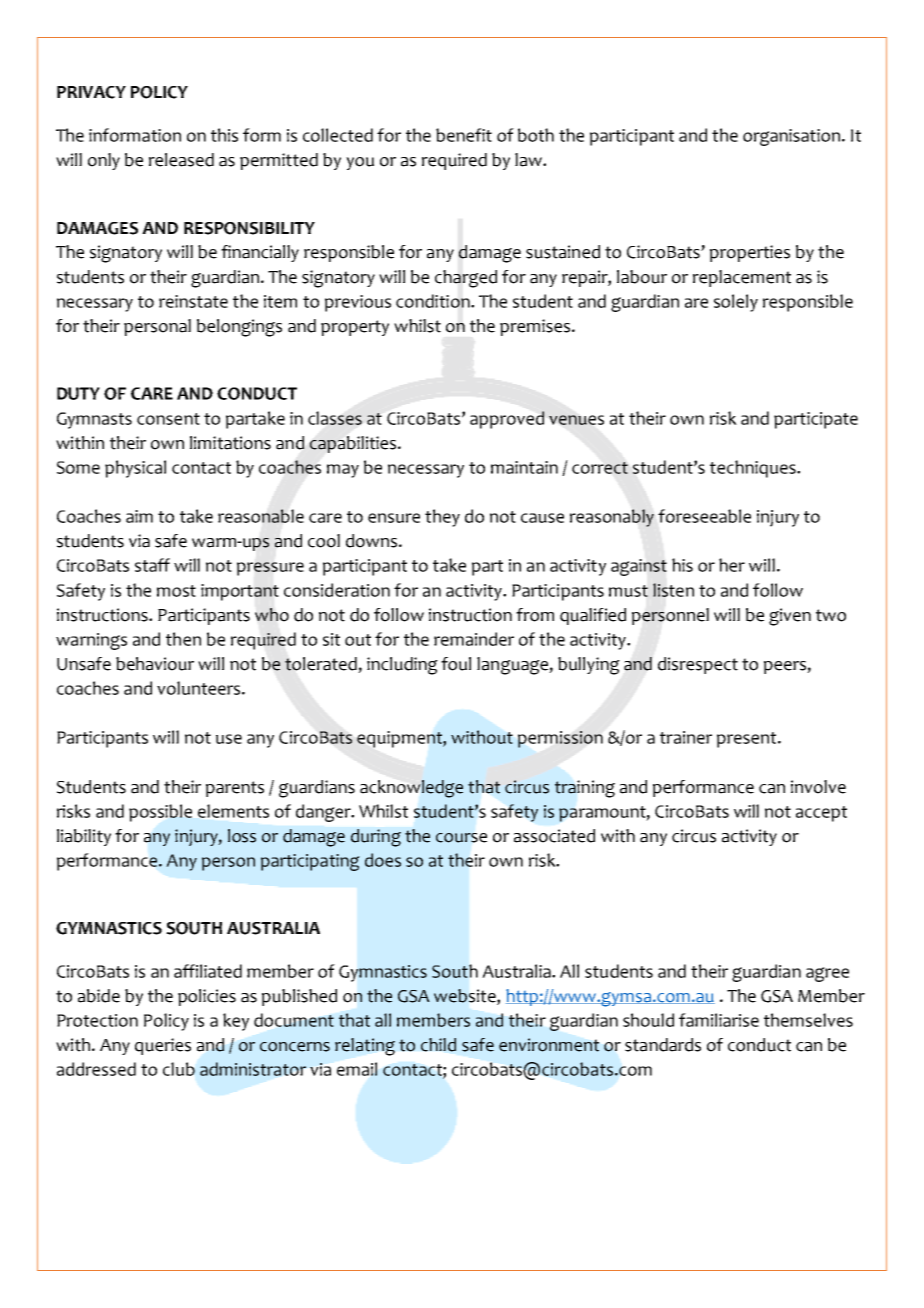 Image resolution: width=924 pixels, height=1308 pixels. What do you see at coordinates (507, 420) in the screenshot?
I see `approved` at bounding box center [507, 420].
